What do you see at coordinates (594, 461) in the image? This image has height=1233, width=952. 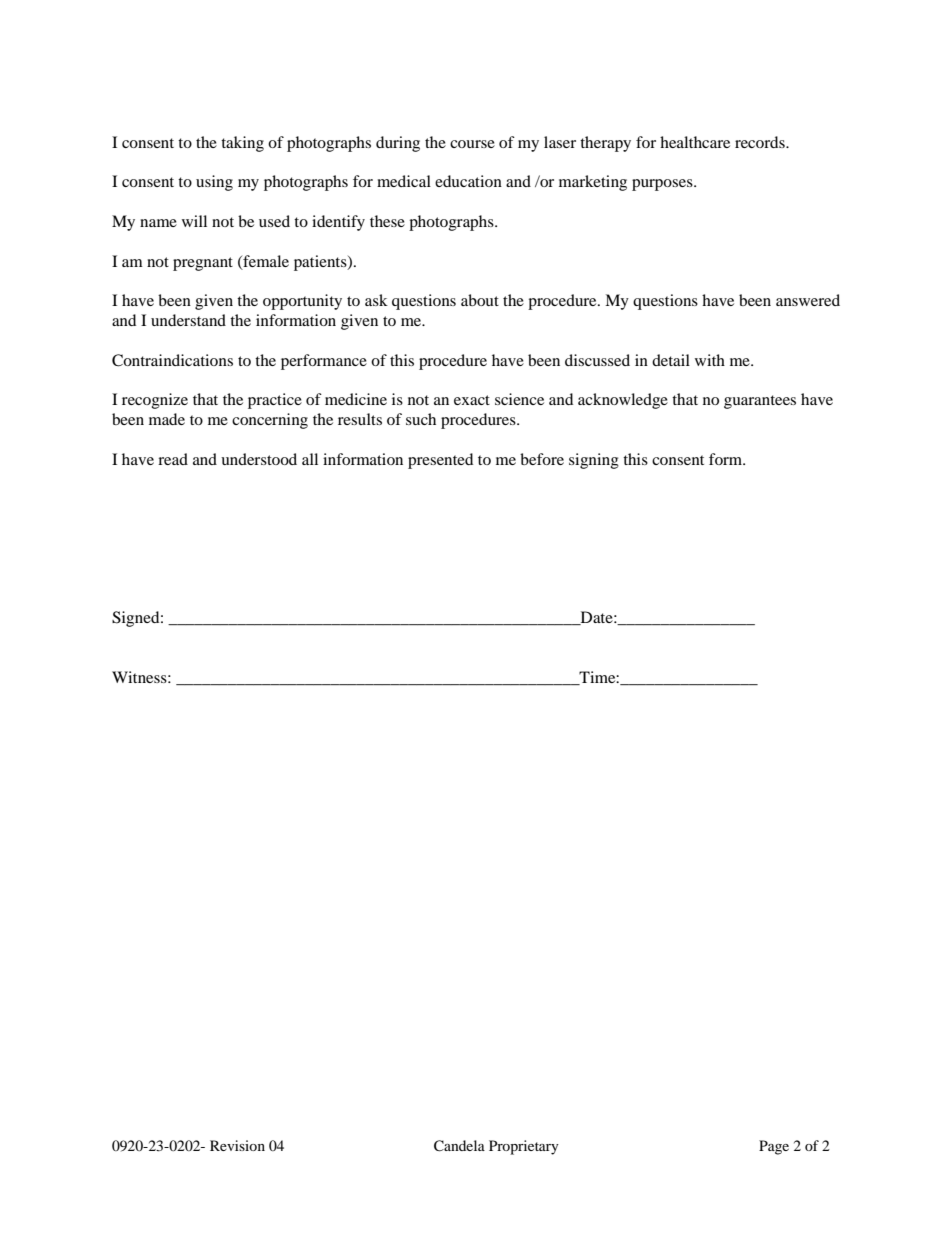 I see `signing` at bounding box center [594, 461].
